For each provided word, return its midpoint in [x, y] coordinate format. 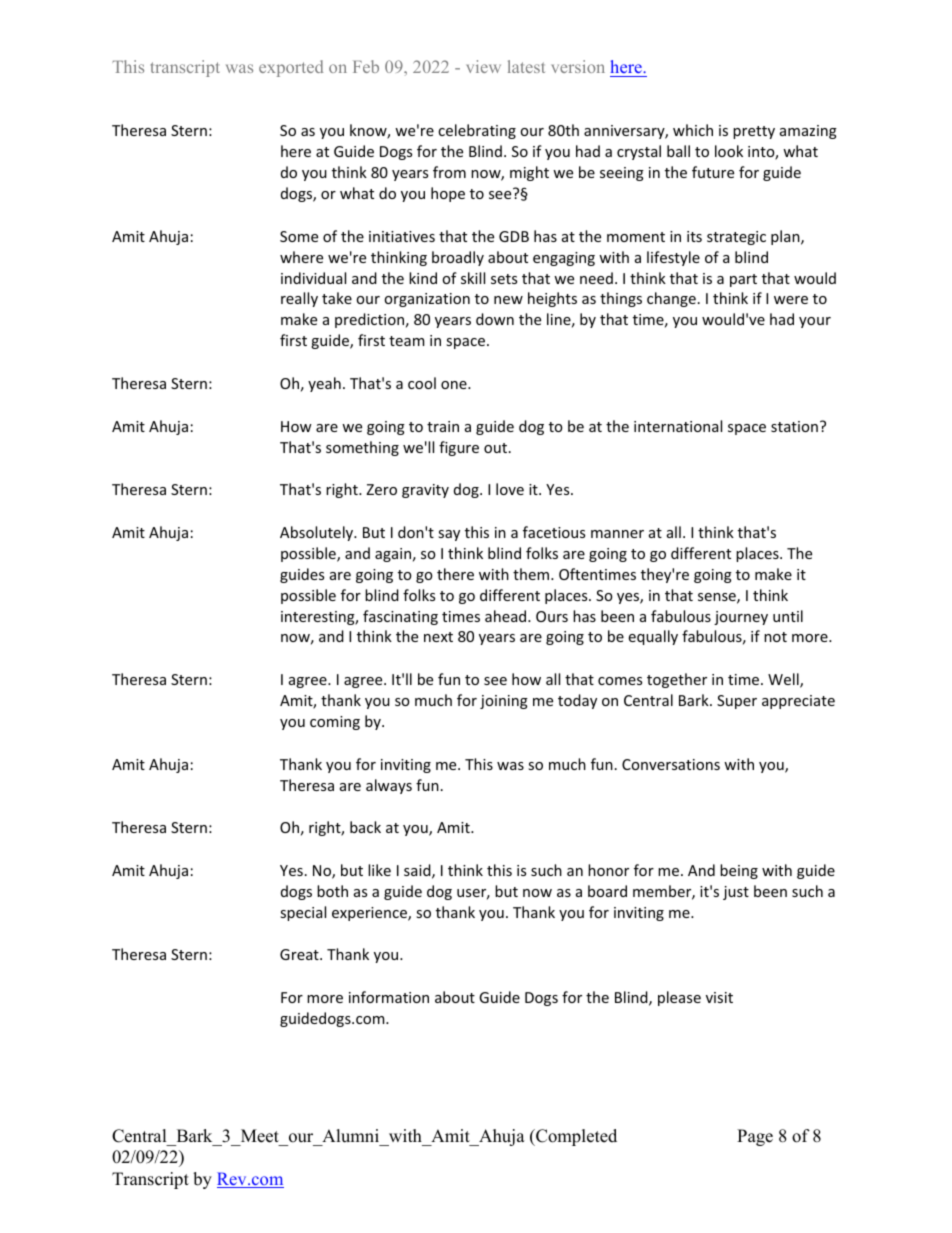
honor [608, 870]
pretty [754, 132]
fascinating [400, 617]
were [791, 300]
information [389, 997]
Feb [366, 66]
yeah [324, 384]
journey [741, 618]
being [739, 871]
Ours [552, 616]
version [578, 66]
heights [552, 299]
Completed [575, 1137]
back [365, 827]
